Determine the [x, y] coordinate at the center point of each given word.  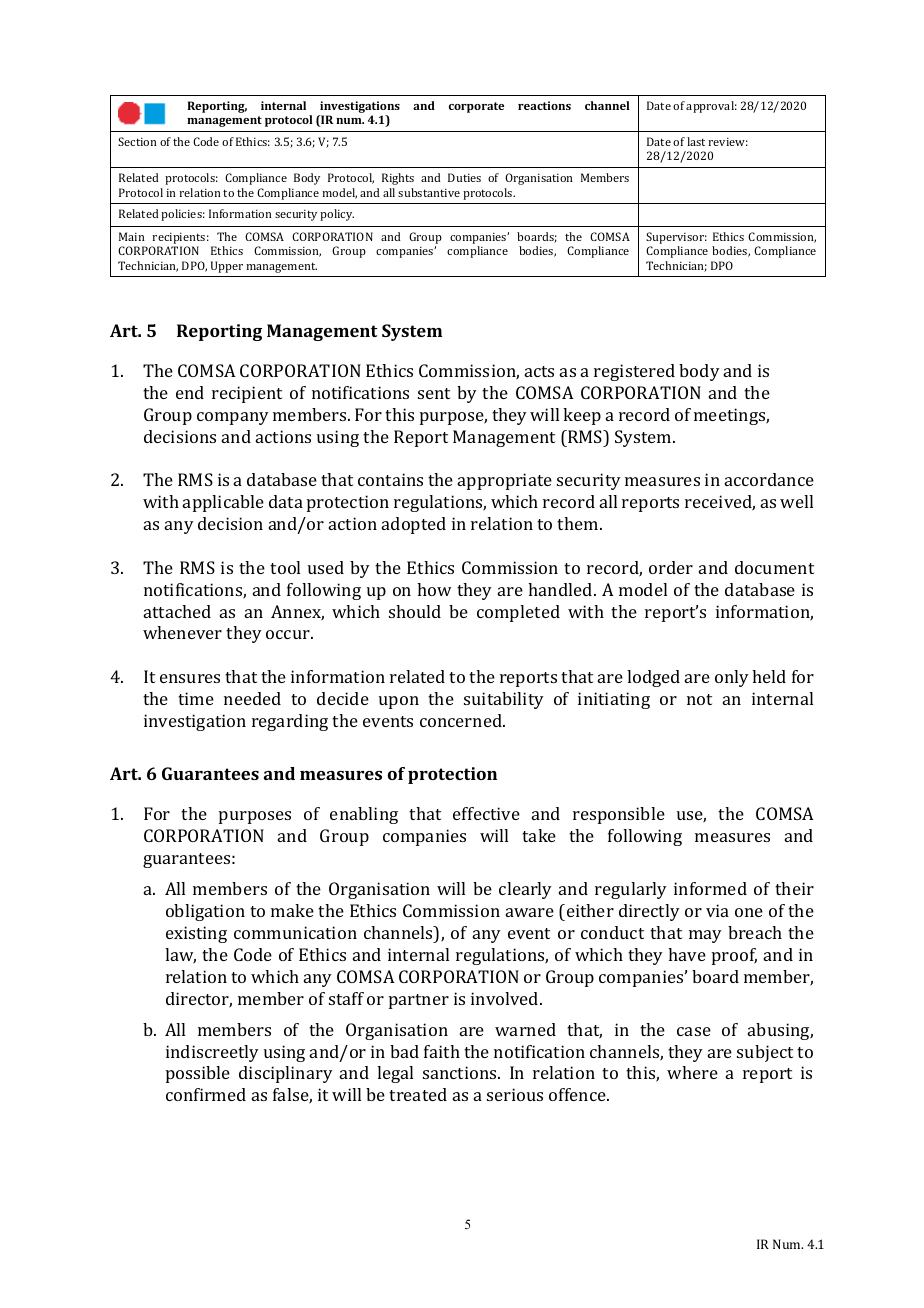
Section [137, 141]
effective [486, 813]
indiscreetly [212, 1053]
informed [710, 888]
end [190, 392]
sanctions [461, 1072]
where [692, 1072]
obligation [205, 912]
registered [634, 372]
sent [434, 393]
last [696, 141]
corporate [476, 107]
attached [177, 611]
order [671, 567]
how [434, 589]
